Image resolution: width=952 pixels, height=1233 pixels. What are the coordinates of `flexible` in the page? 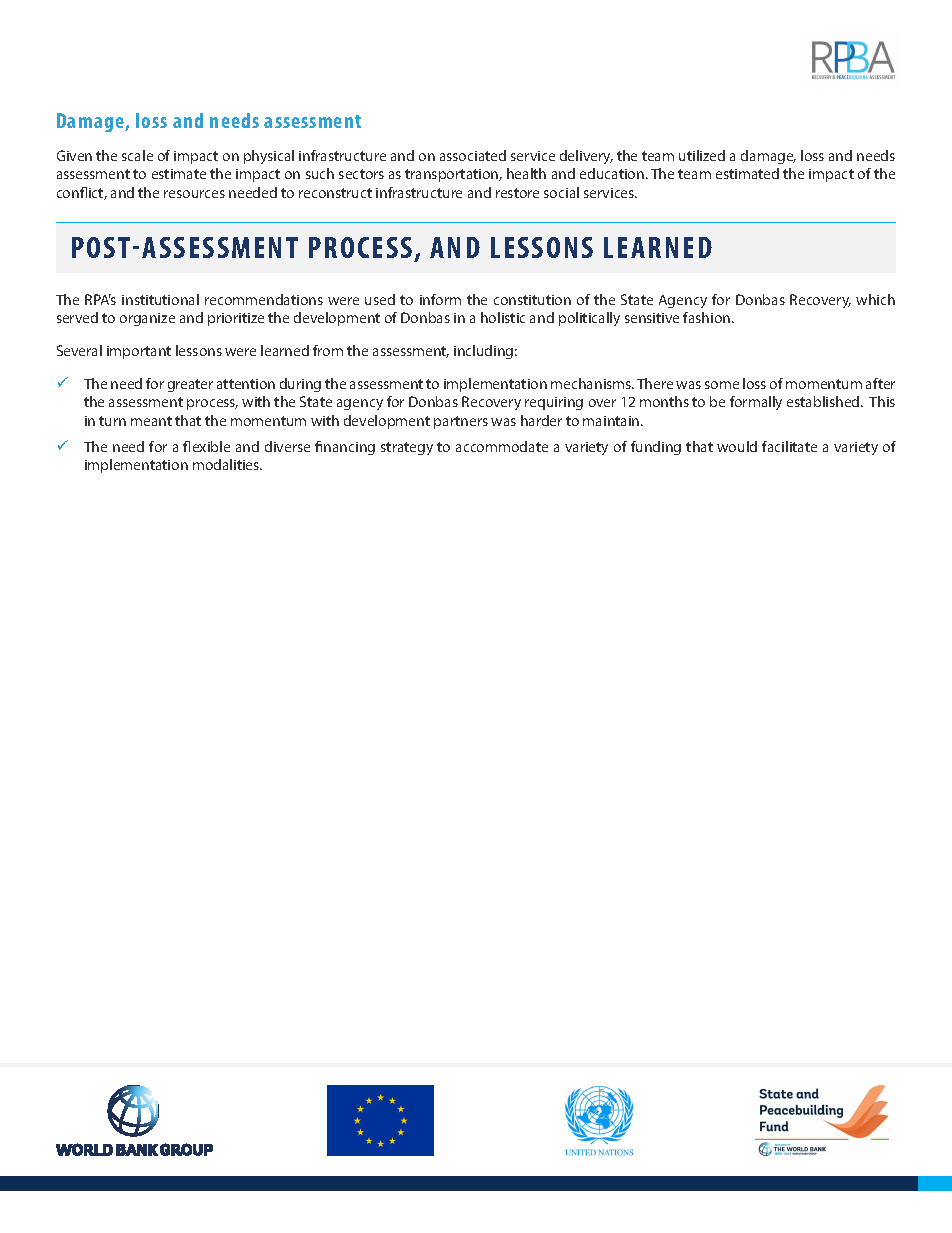 It's located at (206, 446).
